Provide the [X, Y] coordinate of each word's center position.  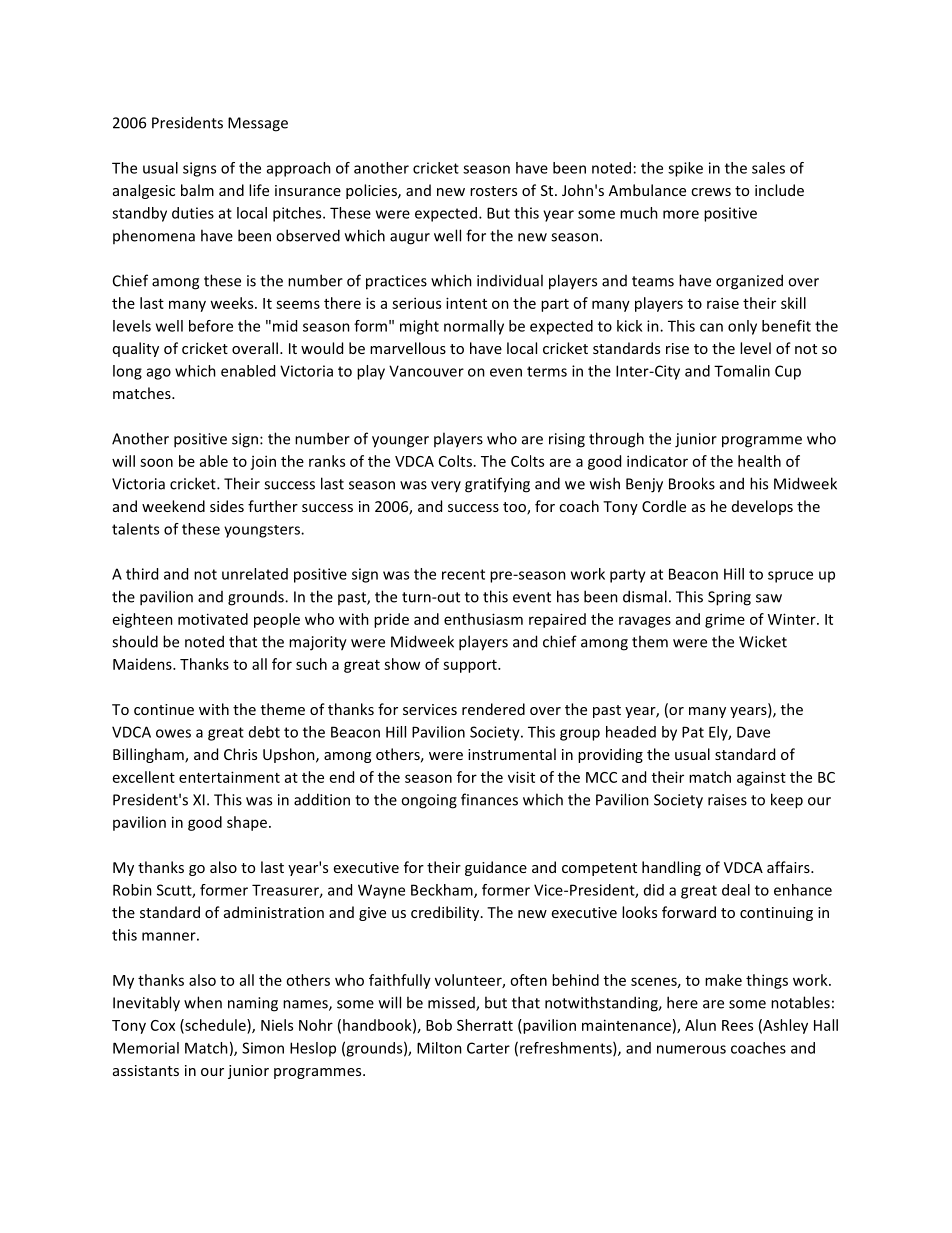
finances [489, 799]
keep [787, 801]
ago [159, 374]
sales [768, 168]
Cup [788, 372]
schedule [215, 1026]
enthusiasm [483, 619]
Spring [729, 598]
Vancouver [426, 371]
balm [197, 190]
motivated [213, 619]
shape [247, 823]
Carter [488, 1048]
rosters [493, 191]
